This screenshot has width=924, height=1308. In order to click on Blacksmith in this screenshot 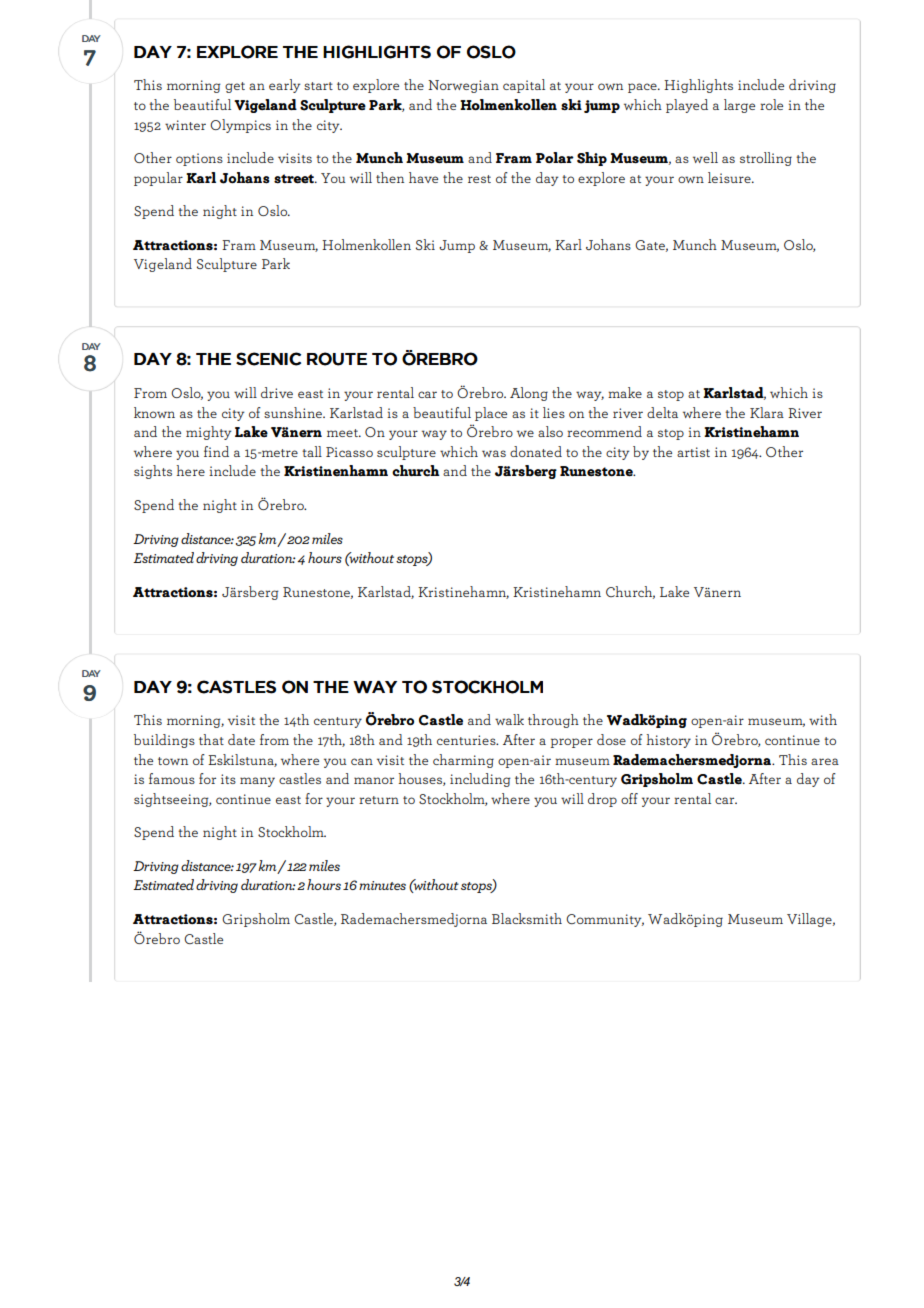, I will do `click(527, 918)`.
